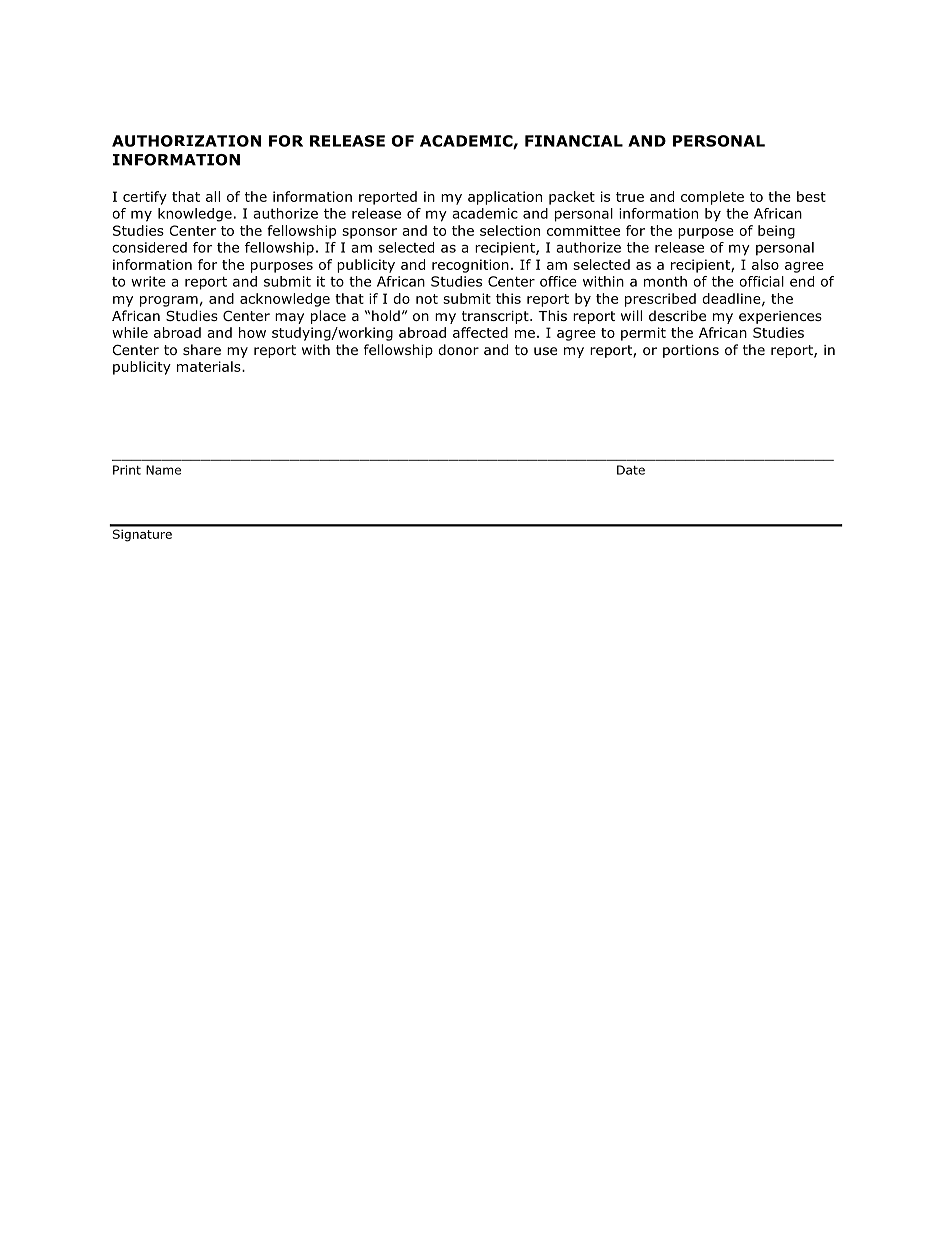 This screenshot has height=1233, width=952. What do you see at coordinates (574, 141) in the screenshot?
I see `FINANCIAL` at bounding box center [574, 141].
